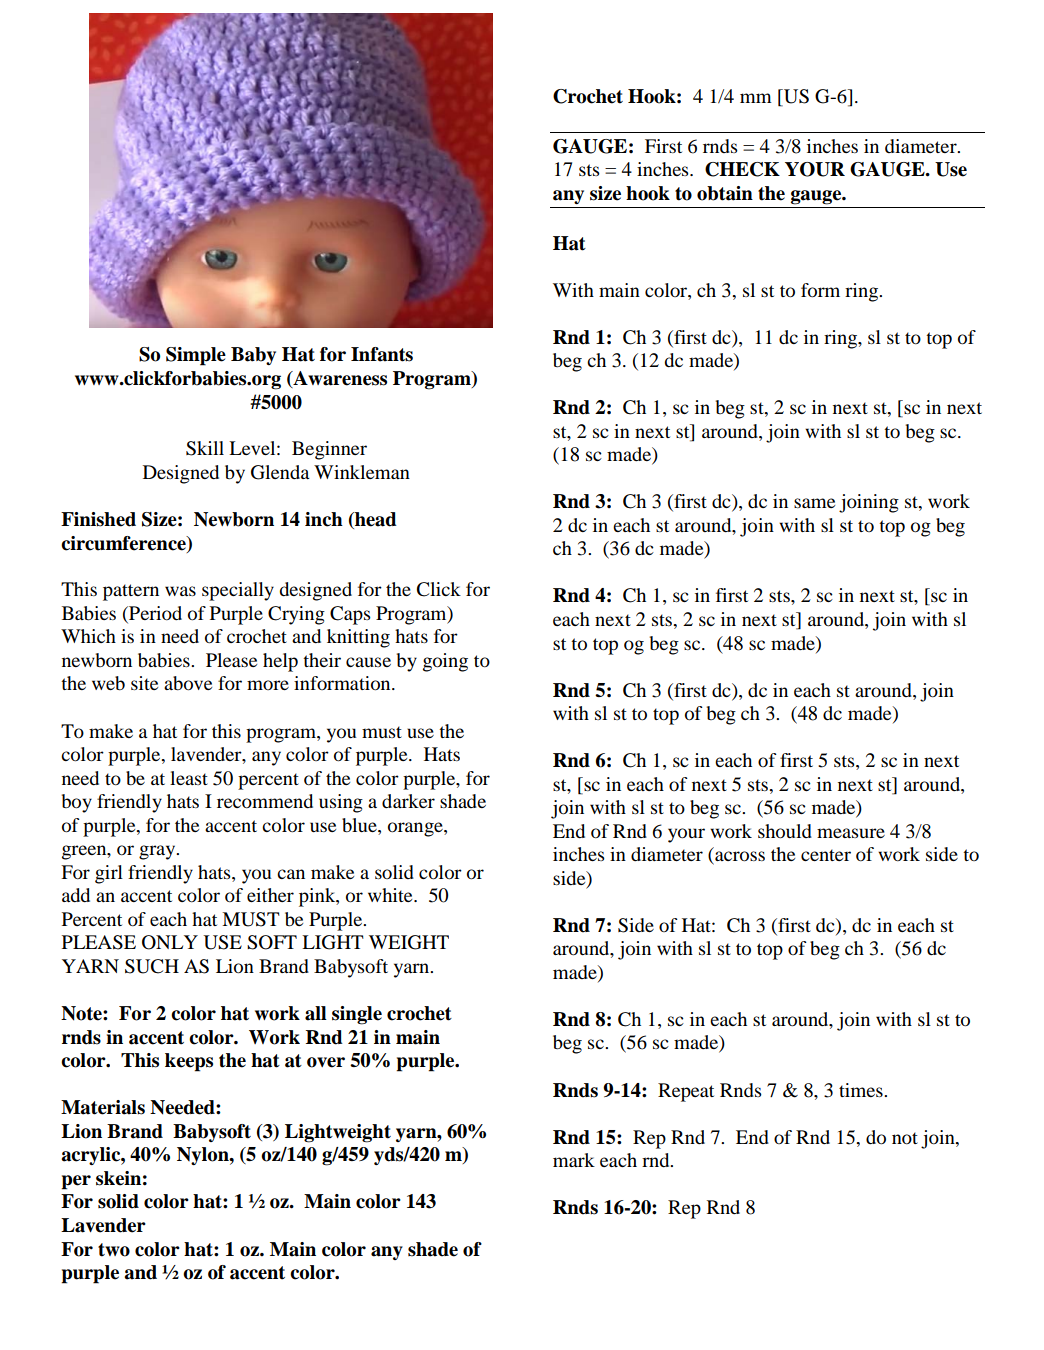 This screenshot has height=1350, width=1044. What do you see at coordinates (375, 520) in the screenshot?
I see `head` at bounding box center [375, 520].
